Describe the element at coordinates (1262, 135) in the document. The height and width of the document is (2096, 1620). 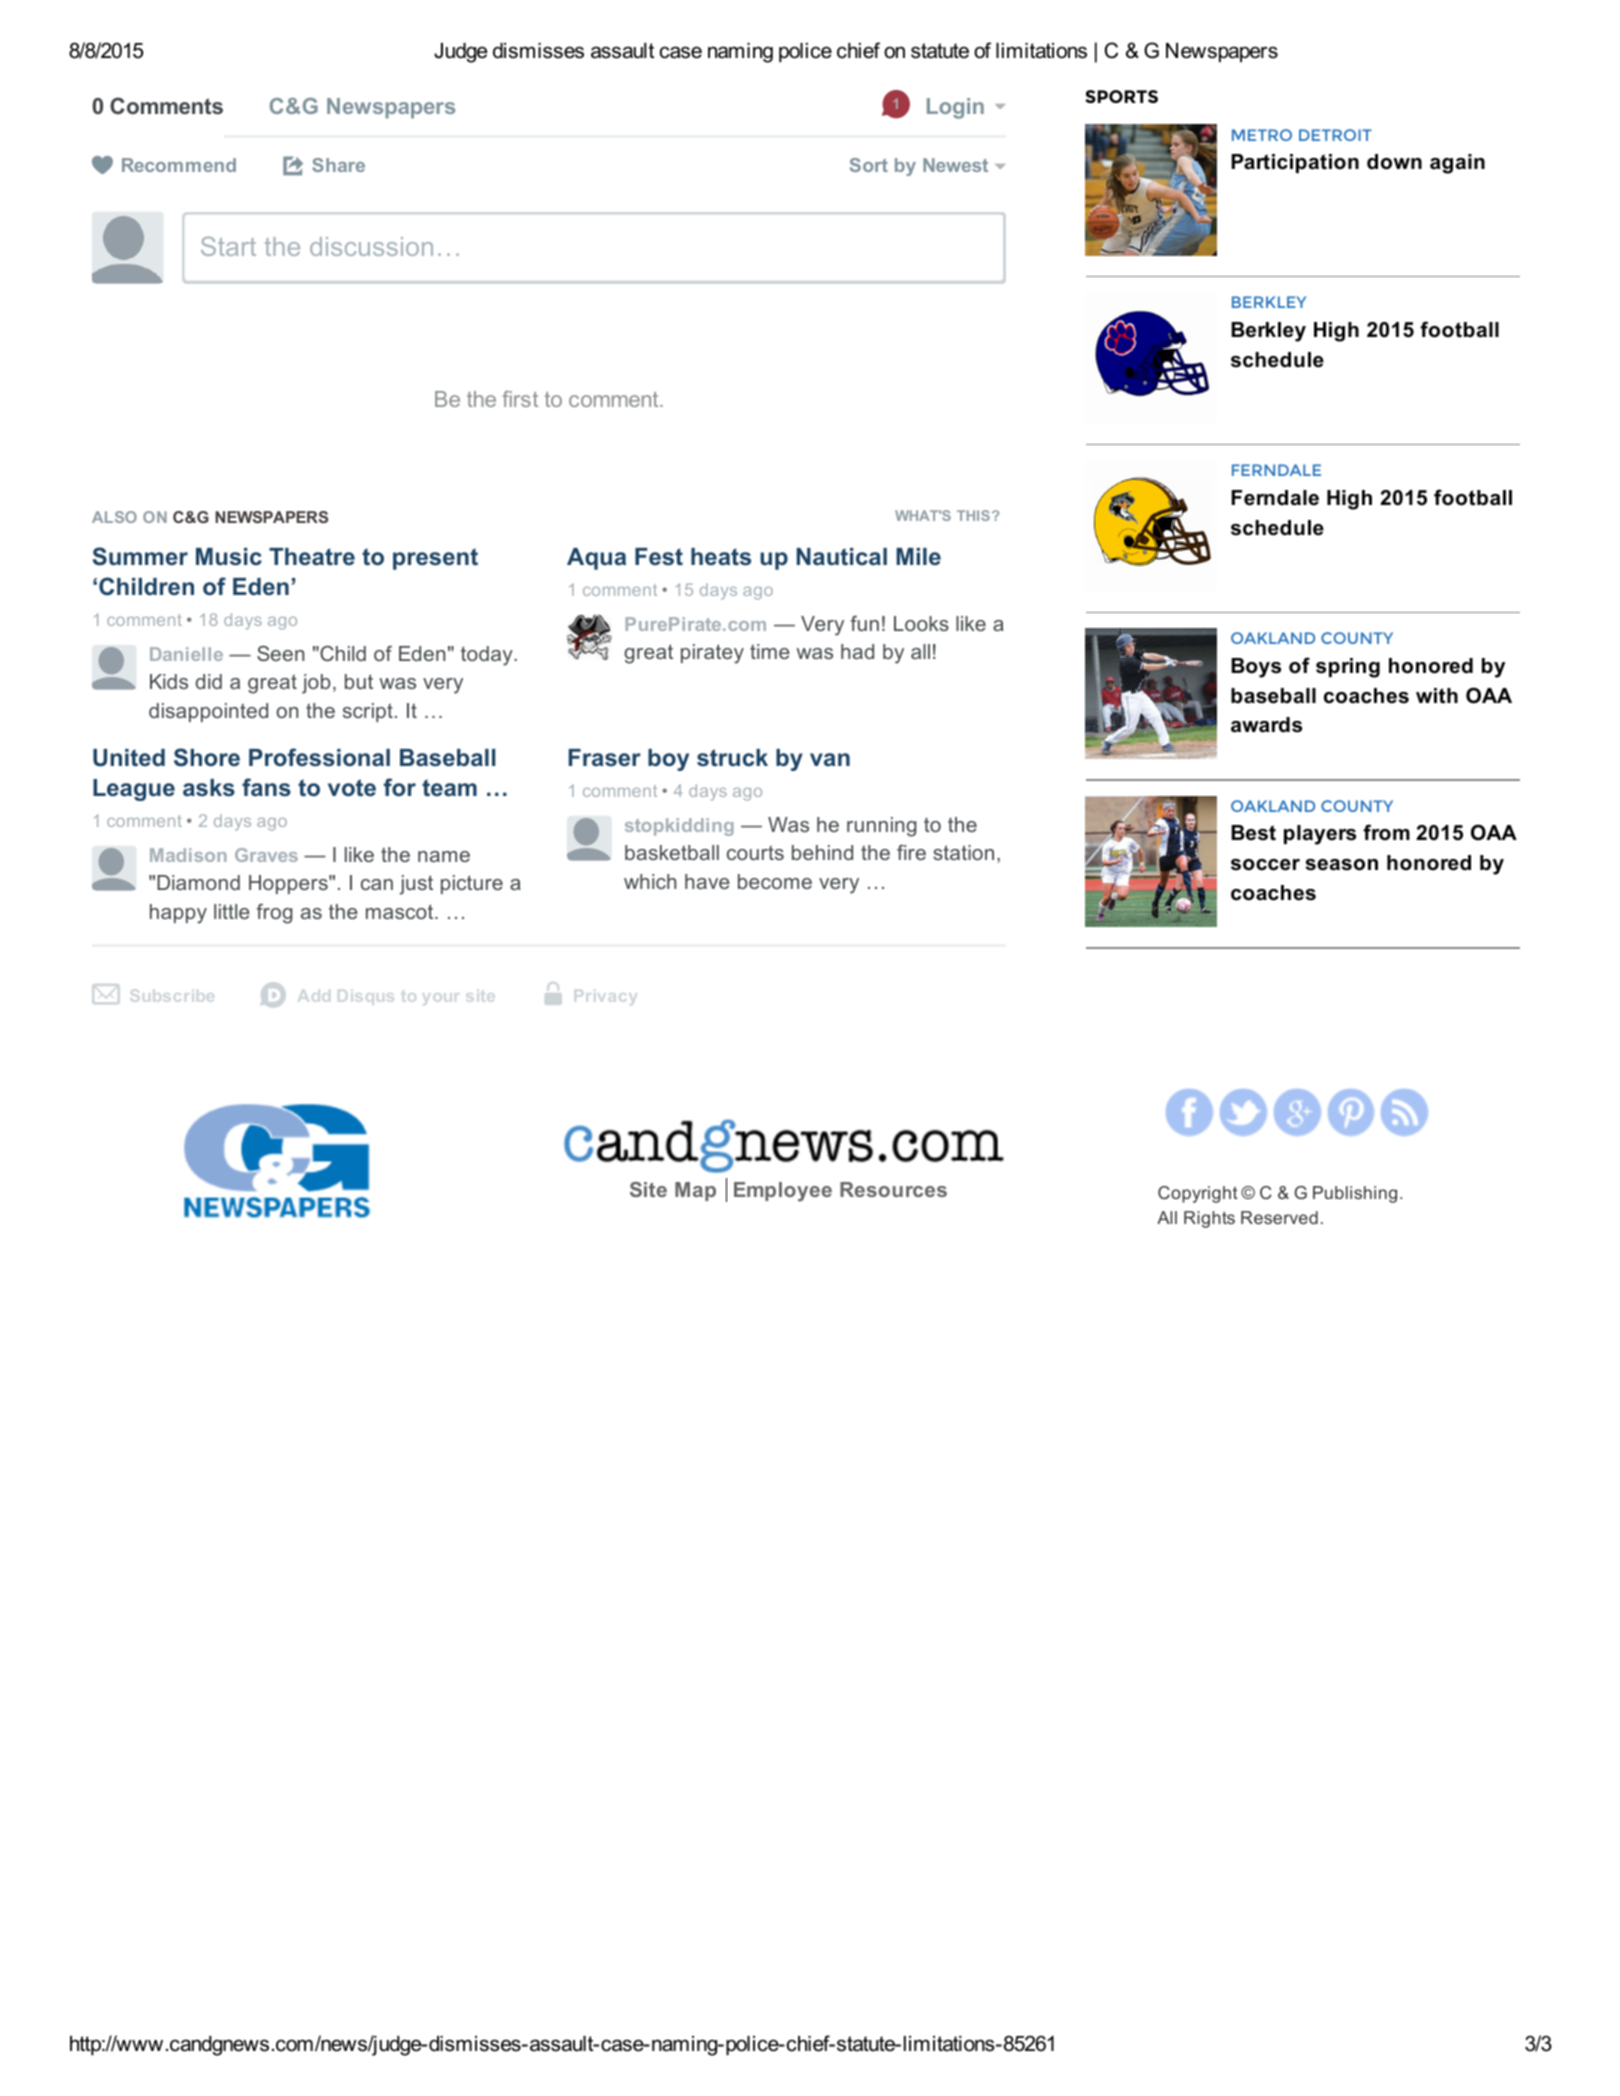
I see `METRO` at that location.
